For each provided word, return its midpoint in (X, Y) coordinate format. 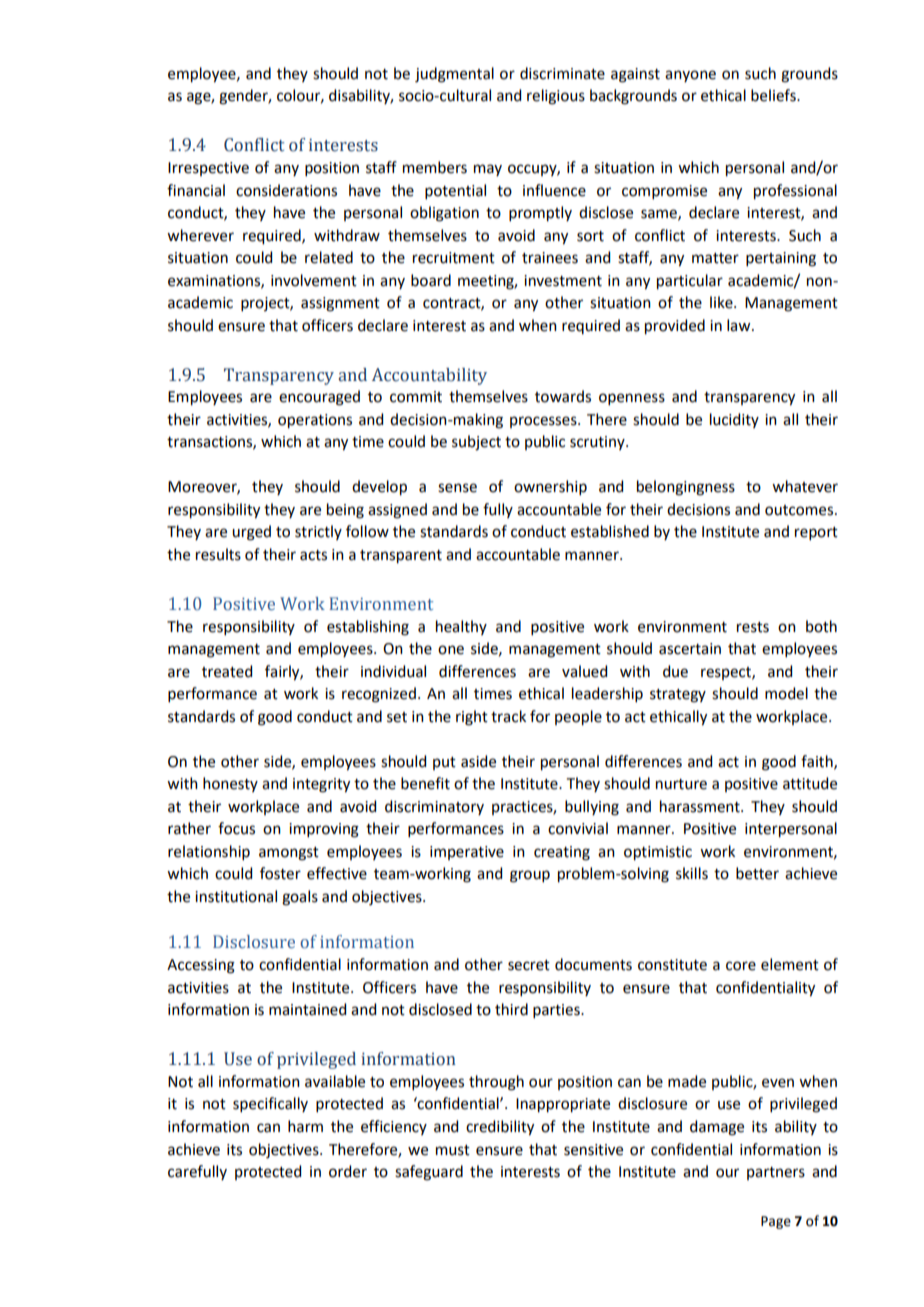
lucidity (734, 420)
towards (563, 396)
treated (227, 671)
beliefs (774, 95)
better (757, 873)
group (530, 876)
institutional (236, 896)
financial (196, 190)
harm (305, 1126)
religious (556, 97)
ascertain (690, 649)
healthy (461, 627)
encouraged (319, 398)
